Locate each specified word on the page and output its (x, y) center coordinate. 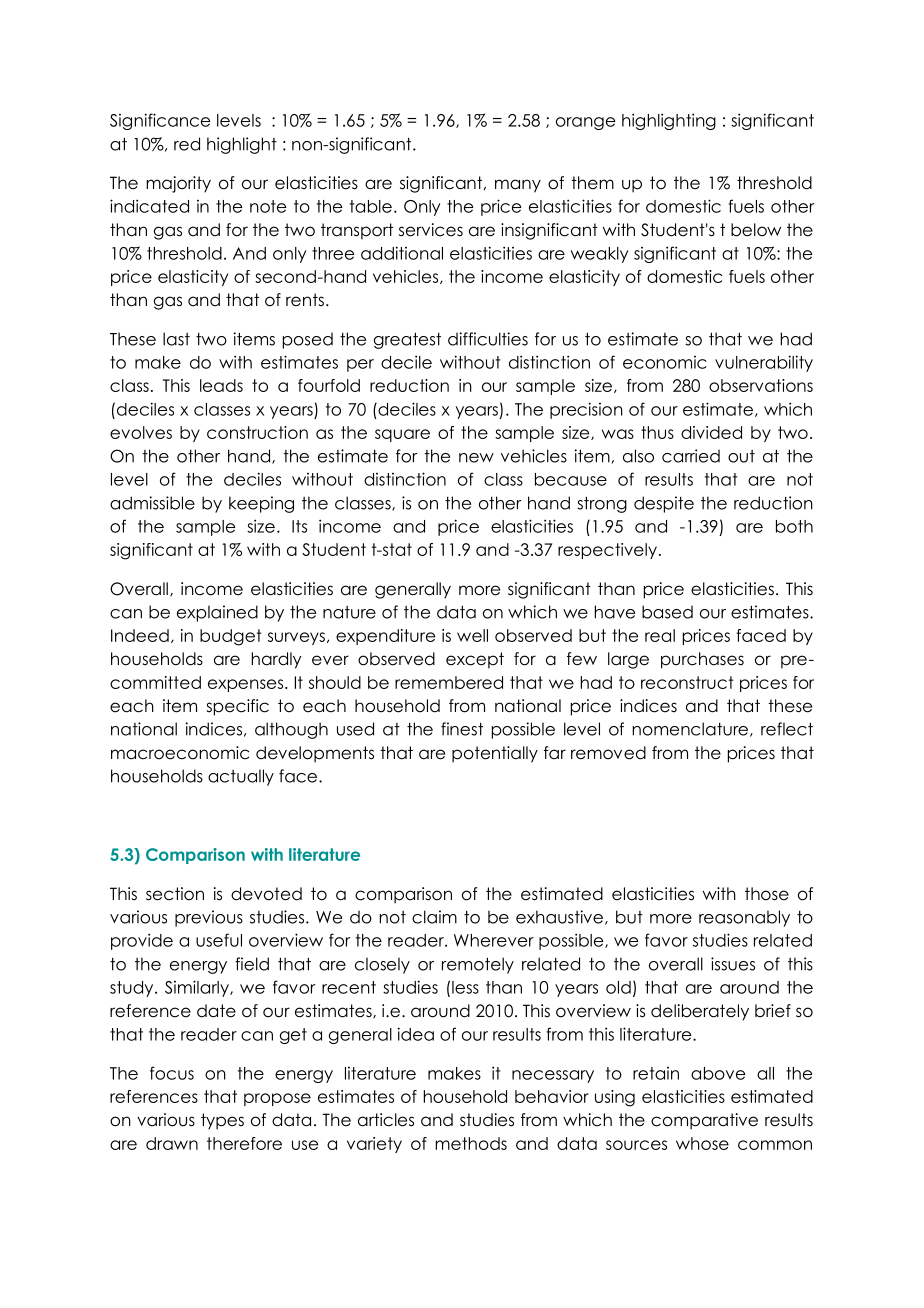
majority (178, 184)
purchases (702, 660)
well (472, 635)
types (222, 1121)
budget (231, 637)
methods (471, 1143)
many (518, 186)
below (756, 230)
